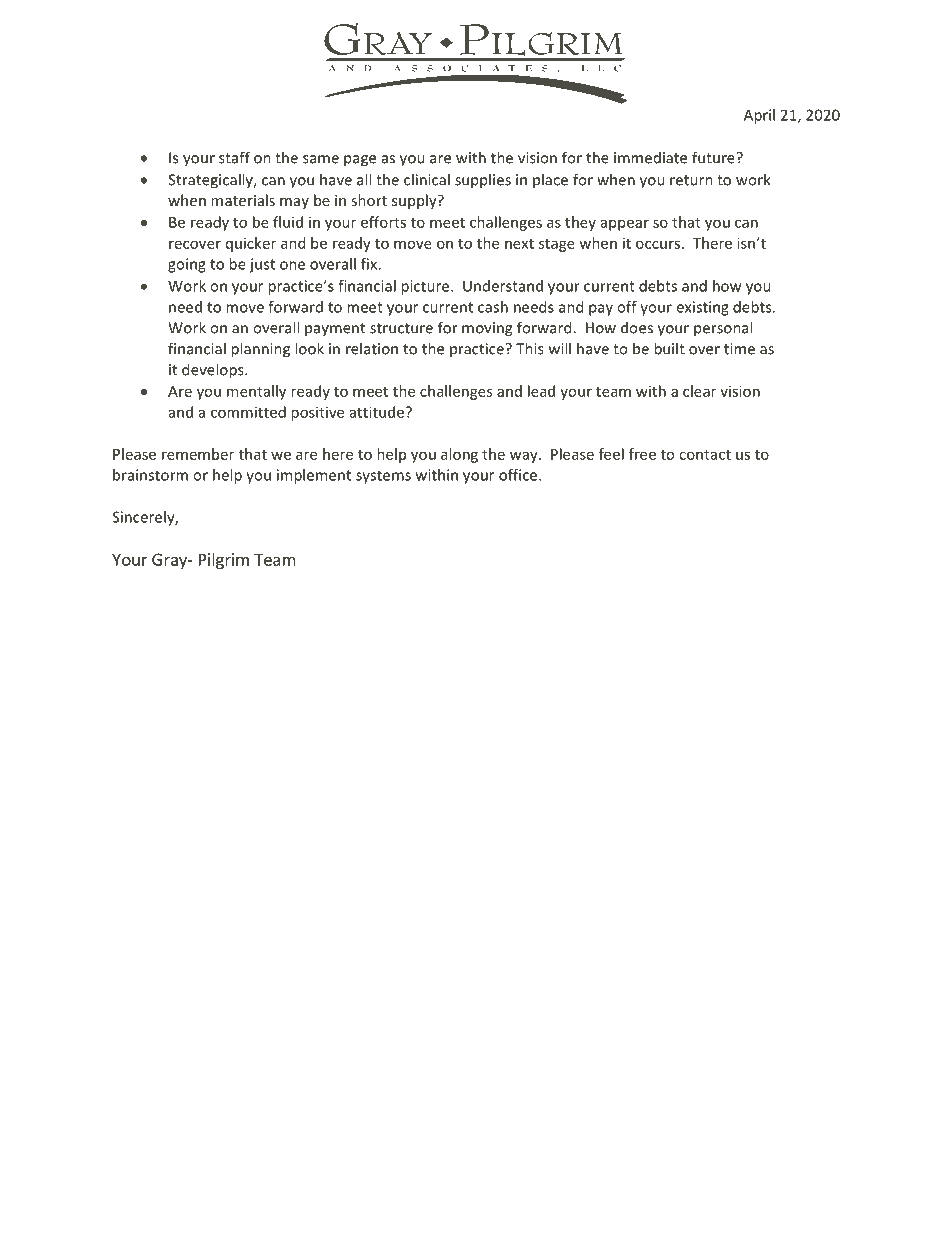 The height and width of the image is (1233, 952). I want to click on remember, so click(198, 454).
